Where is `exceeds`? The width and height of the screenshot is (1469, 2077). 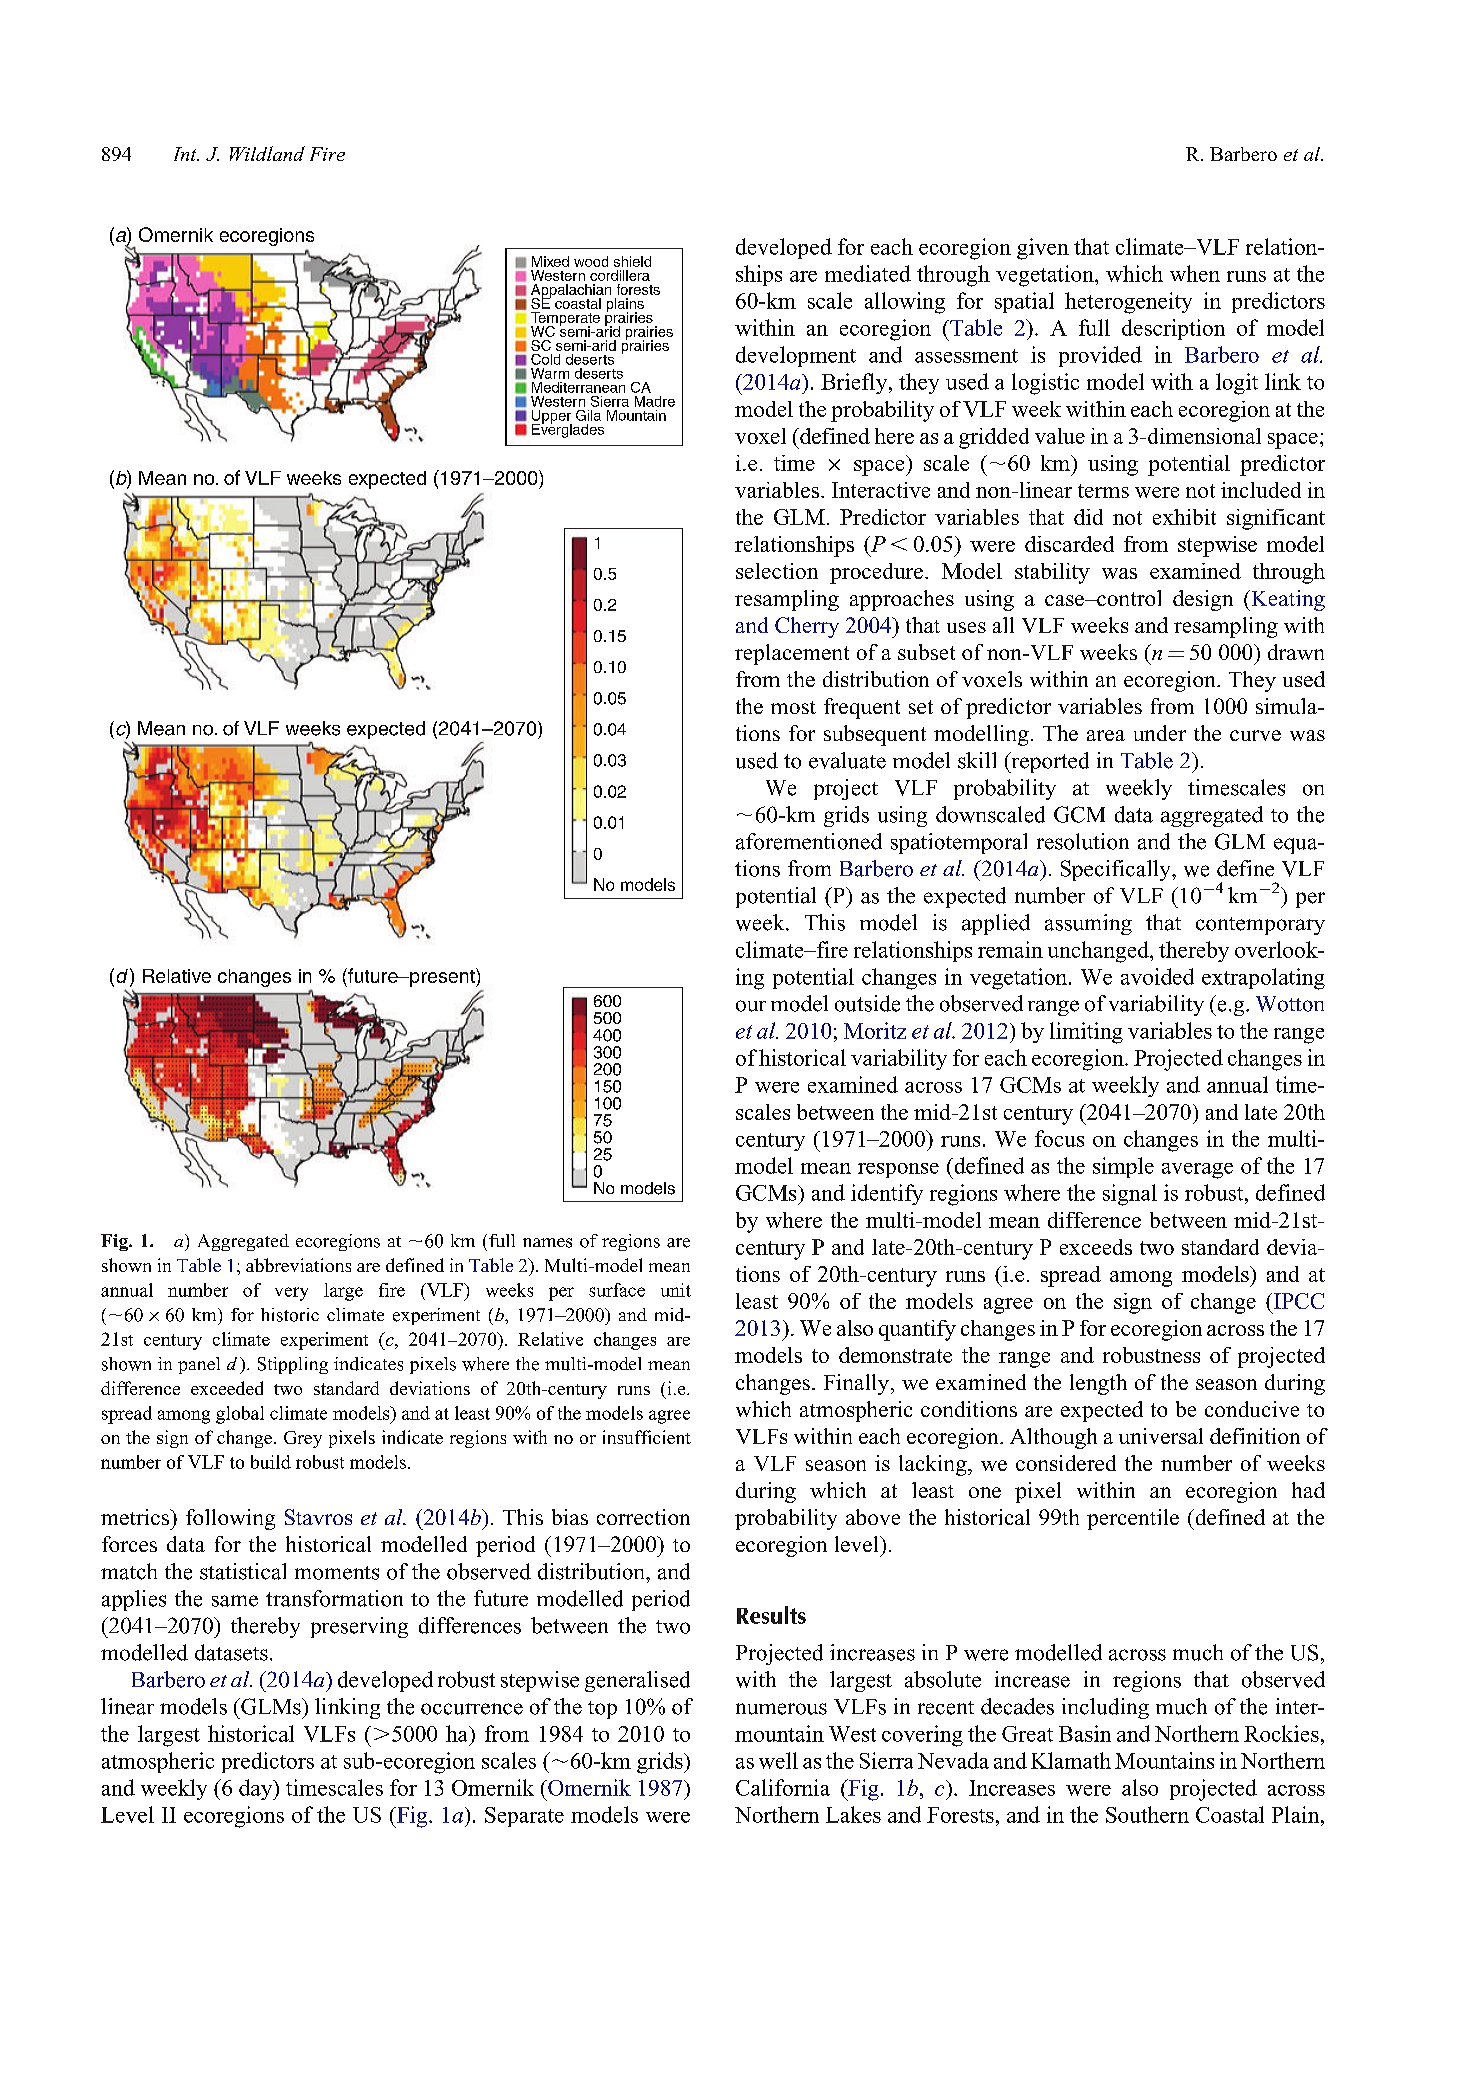
exceeds is located at coordinates (1096, 1247).
